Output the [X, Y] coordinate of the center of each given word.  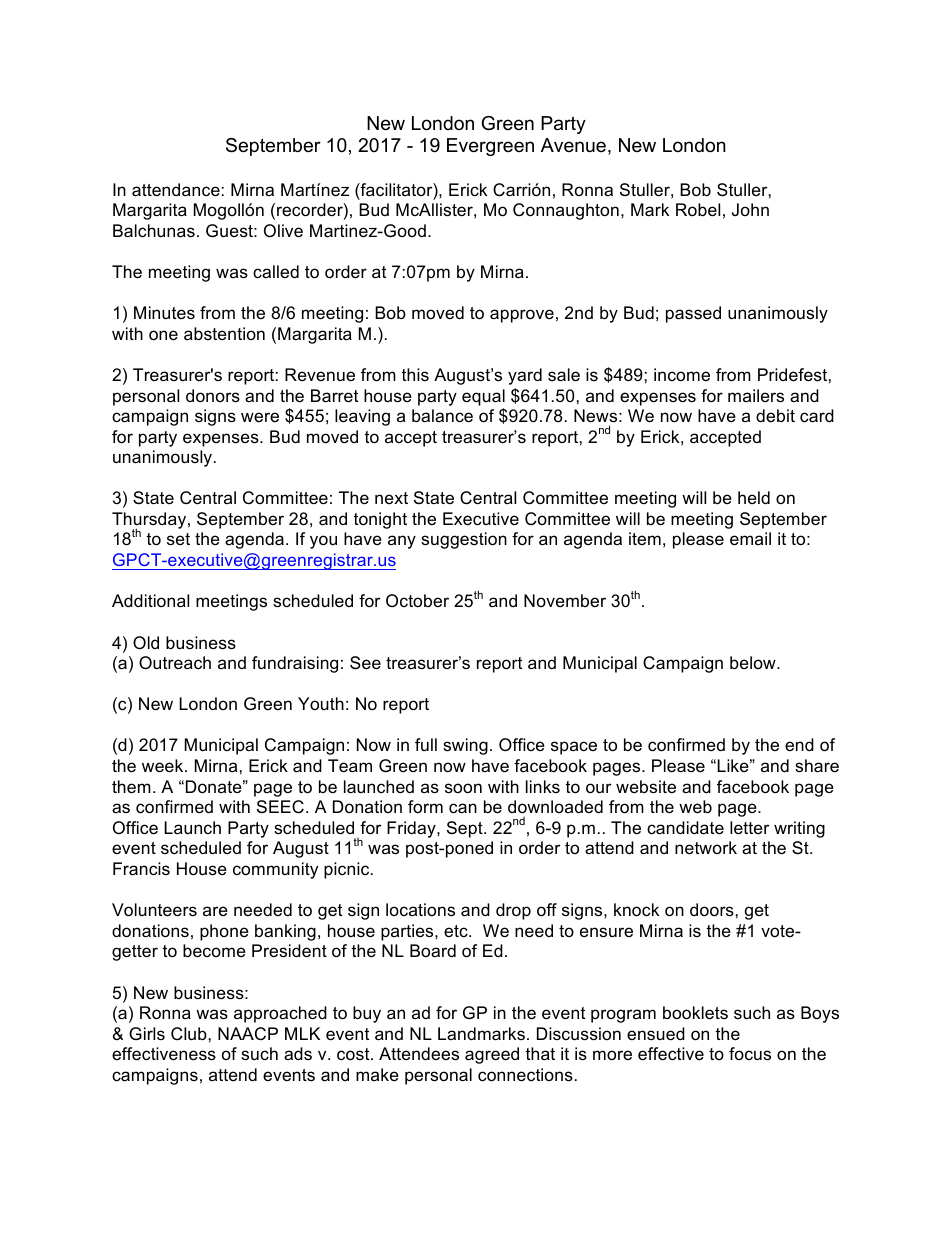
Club [190, 1034]
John [750, 209]
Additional [150, 601]
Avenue [573, 145]
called [276, 271]
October [417, 600]
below [754, 663]
